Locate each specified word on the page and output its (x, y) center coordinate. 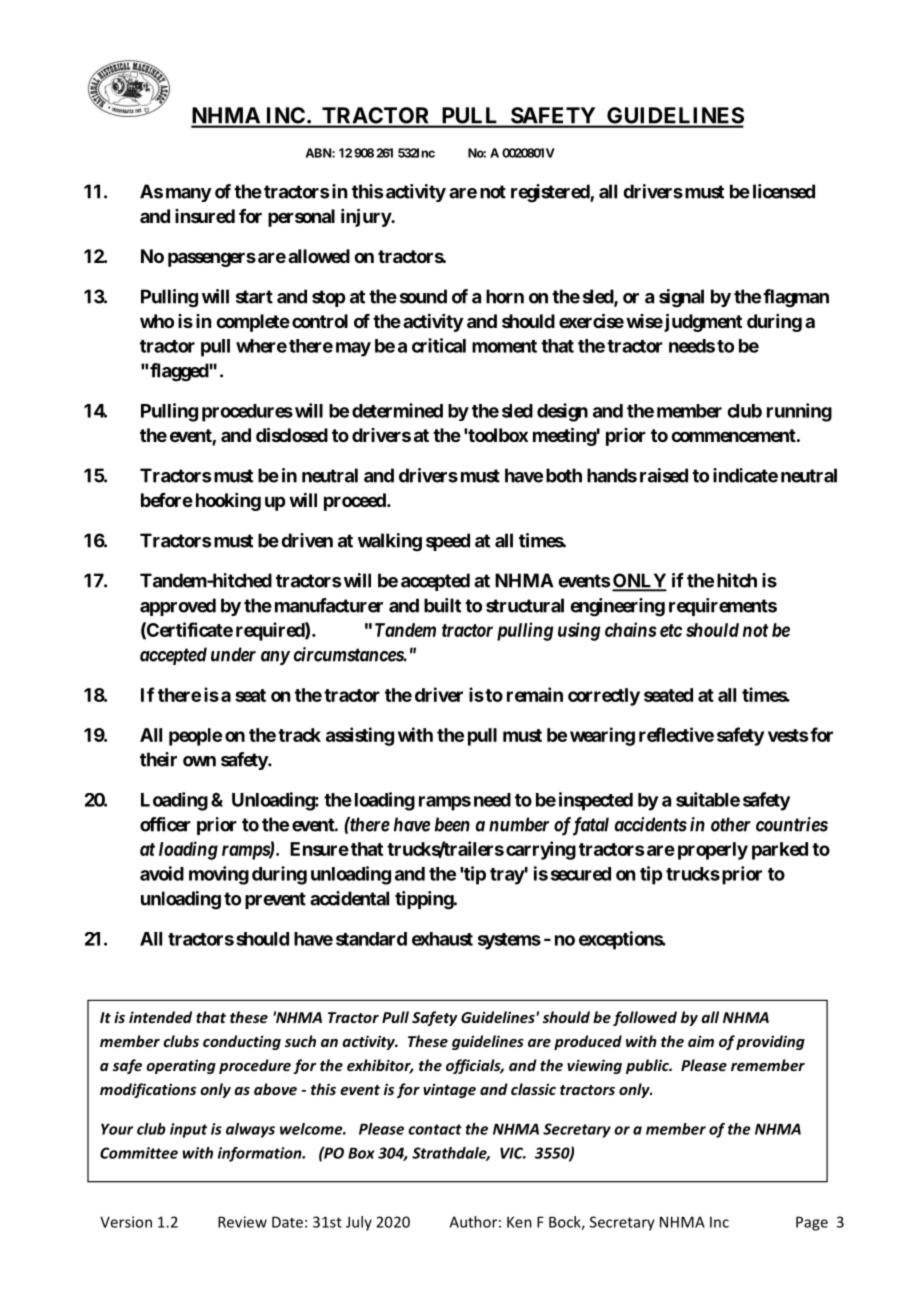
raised (664, 475)
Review (242, 1222)
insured (205, 216)
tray (507, 876)
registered (551, 193)
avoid (162, 873)
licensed (784, 191)
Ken (519, 1222)
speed (448, 542)
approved (178, 607)
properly (713, 851)
